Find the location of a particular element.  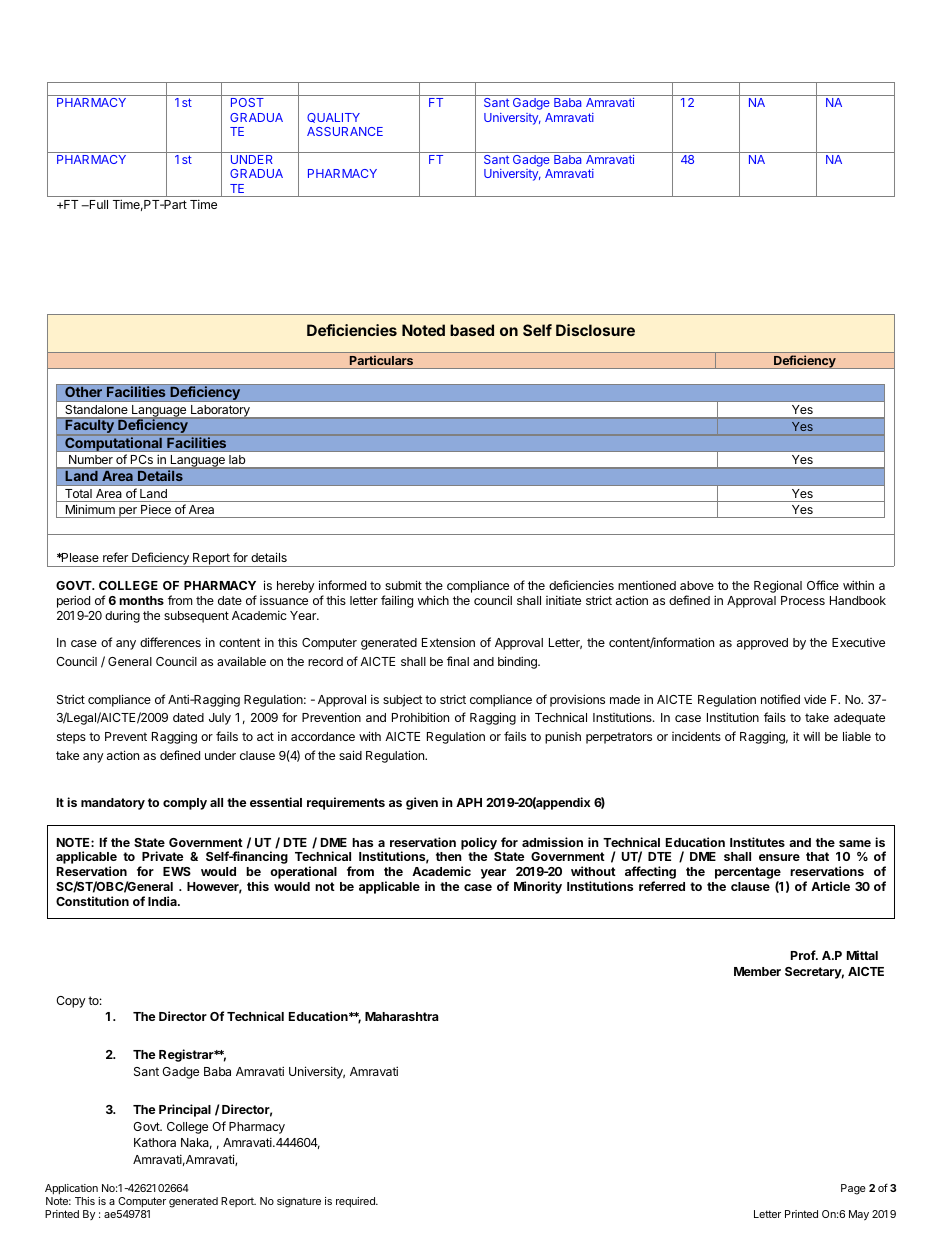

Page is located at coordinates (853, 1189).
